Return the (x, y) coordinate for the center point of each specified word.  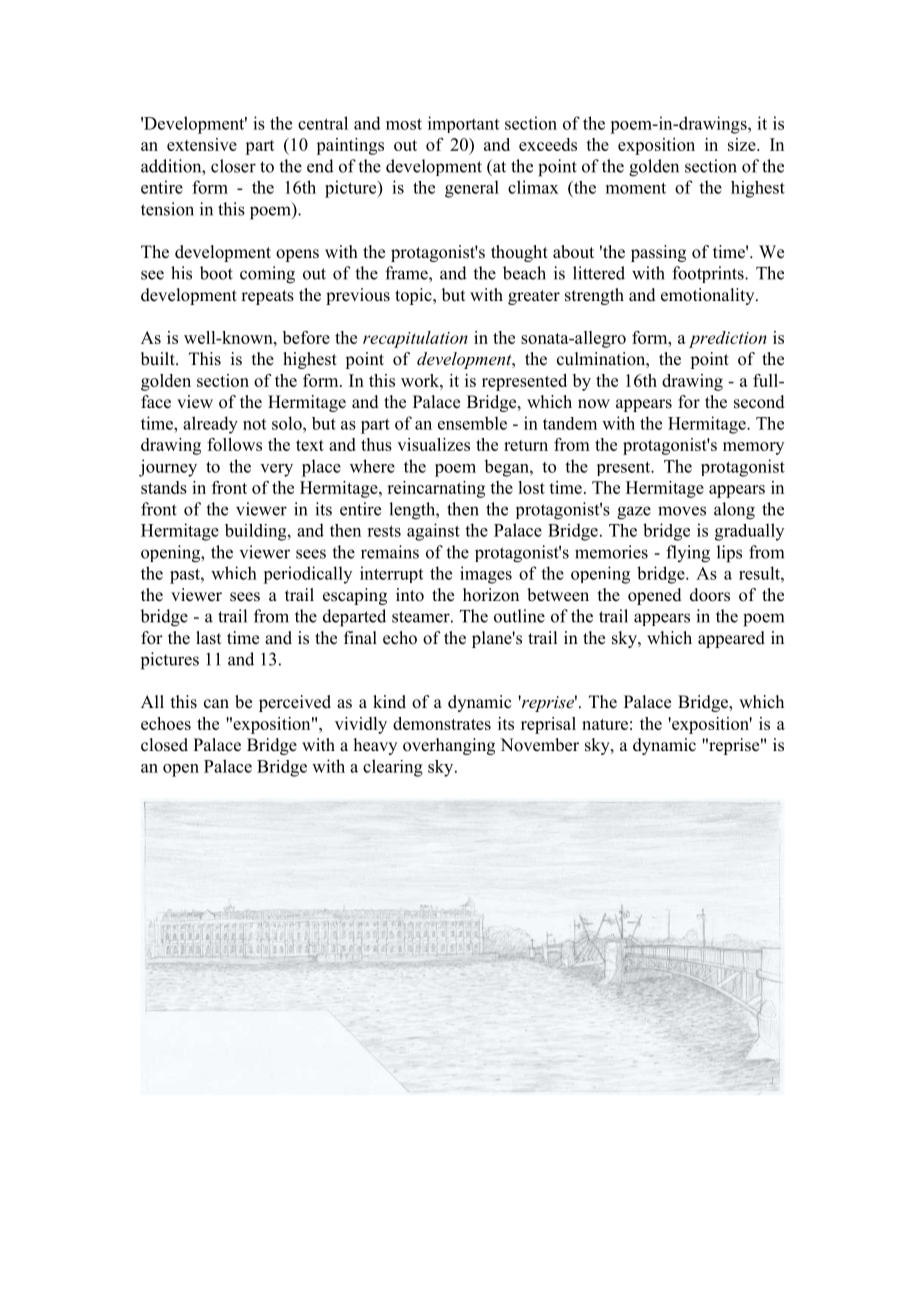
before (306, 337)
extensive (202, 144)
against (433, 532)
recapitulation (415, 339)
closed (164, 745)
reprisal (548, 725)
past (186, 576)
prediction (728, 339)
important (463, 124)
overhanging (449, 746)
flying (688, 554)
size (743, 144)
